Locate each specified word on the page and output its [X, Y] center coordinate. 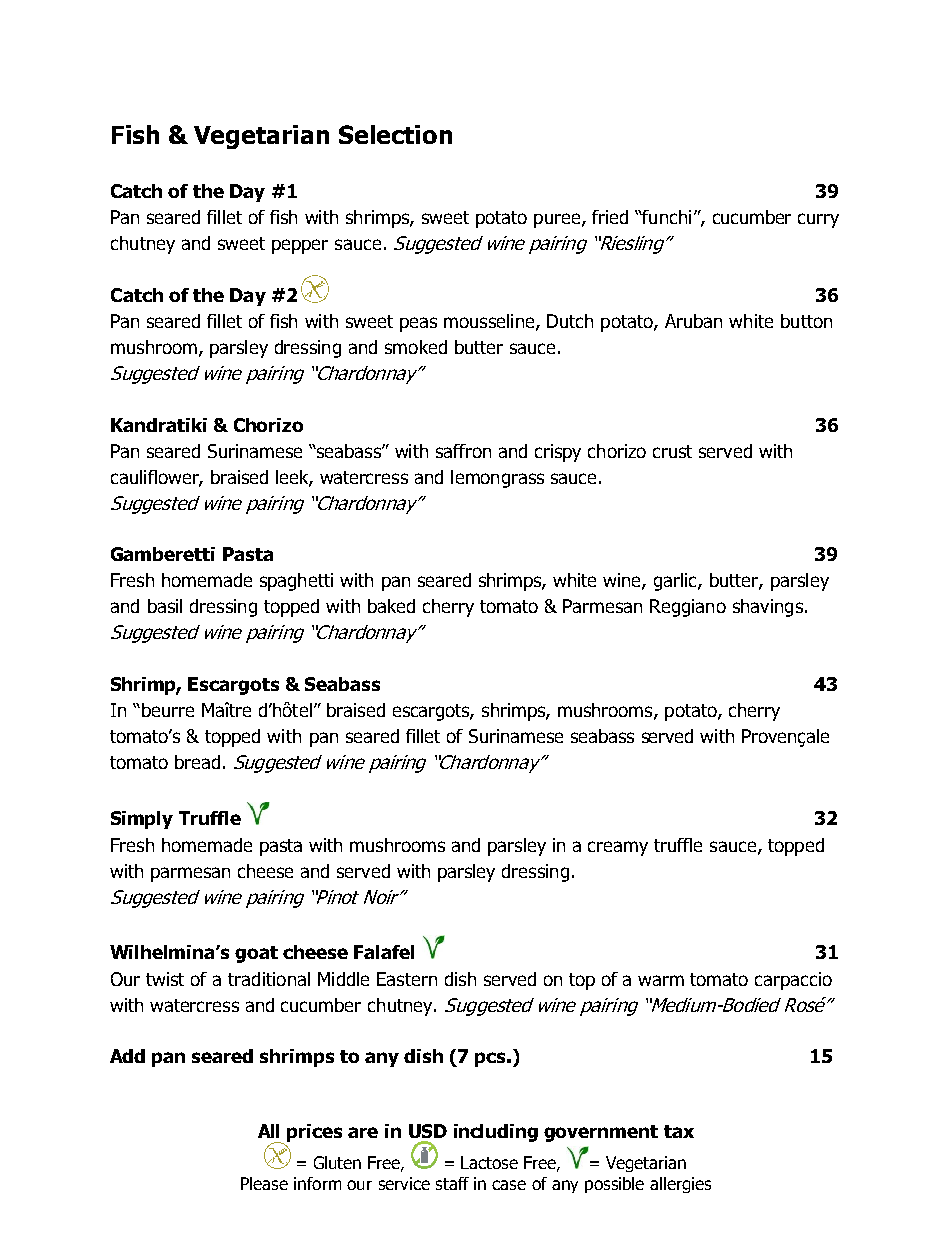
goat [256, 954]
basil [165, 606]
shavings [768, 608]
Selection [395, 134]
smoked [416, 347]
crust [672, 451]
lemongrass [497, 479]
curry [818, 220]
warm [661, 980]
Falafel [384, 952]
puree [557, 220]
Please [264, 1183]
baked [391, 606]
